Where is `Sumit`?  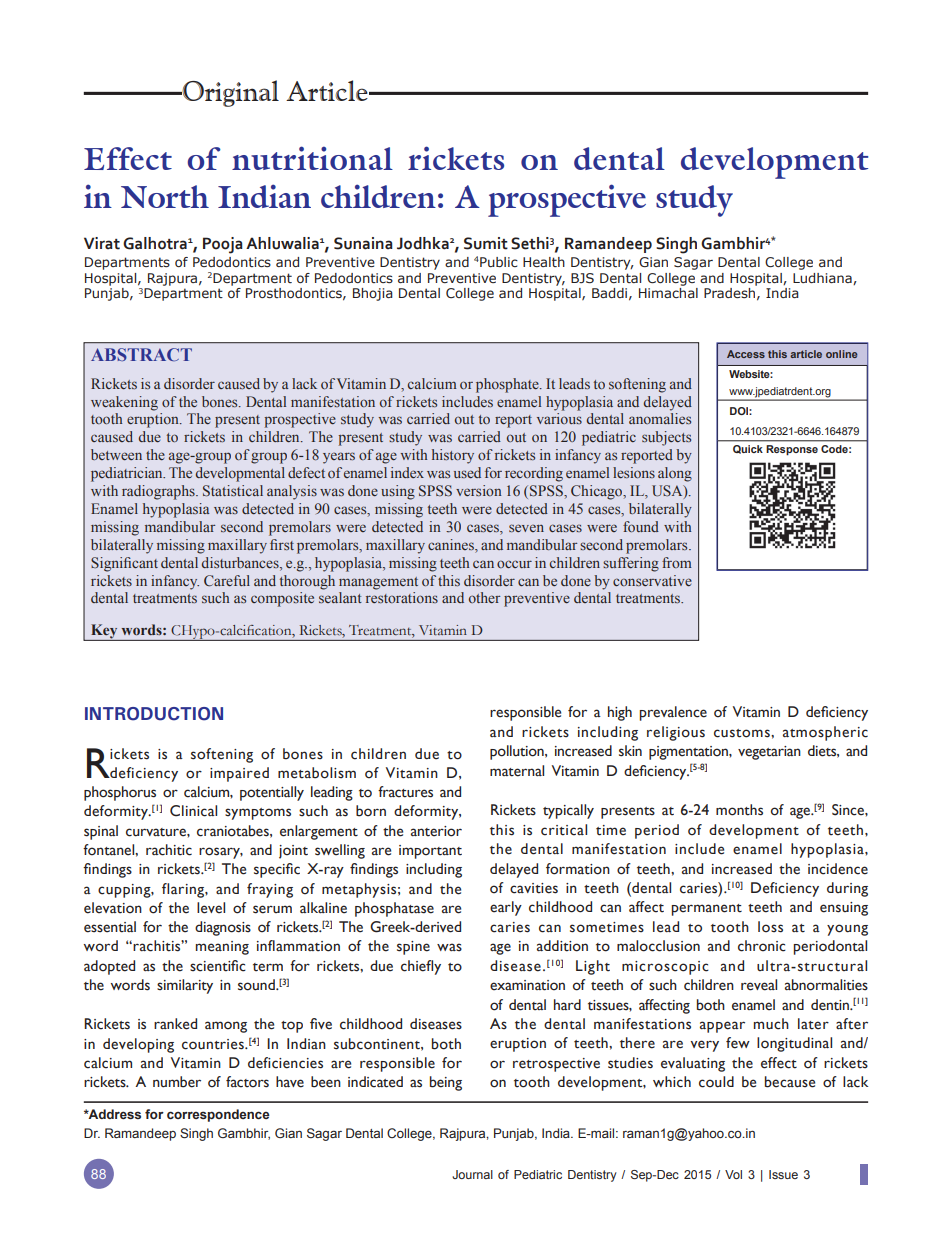 Sumit is located at coordinates (486, 243).
